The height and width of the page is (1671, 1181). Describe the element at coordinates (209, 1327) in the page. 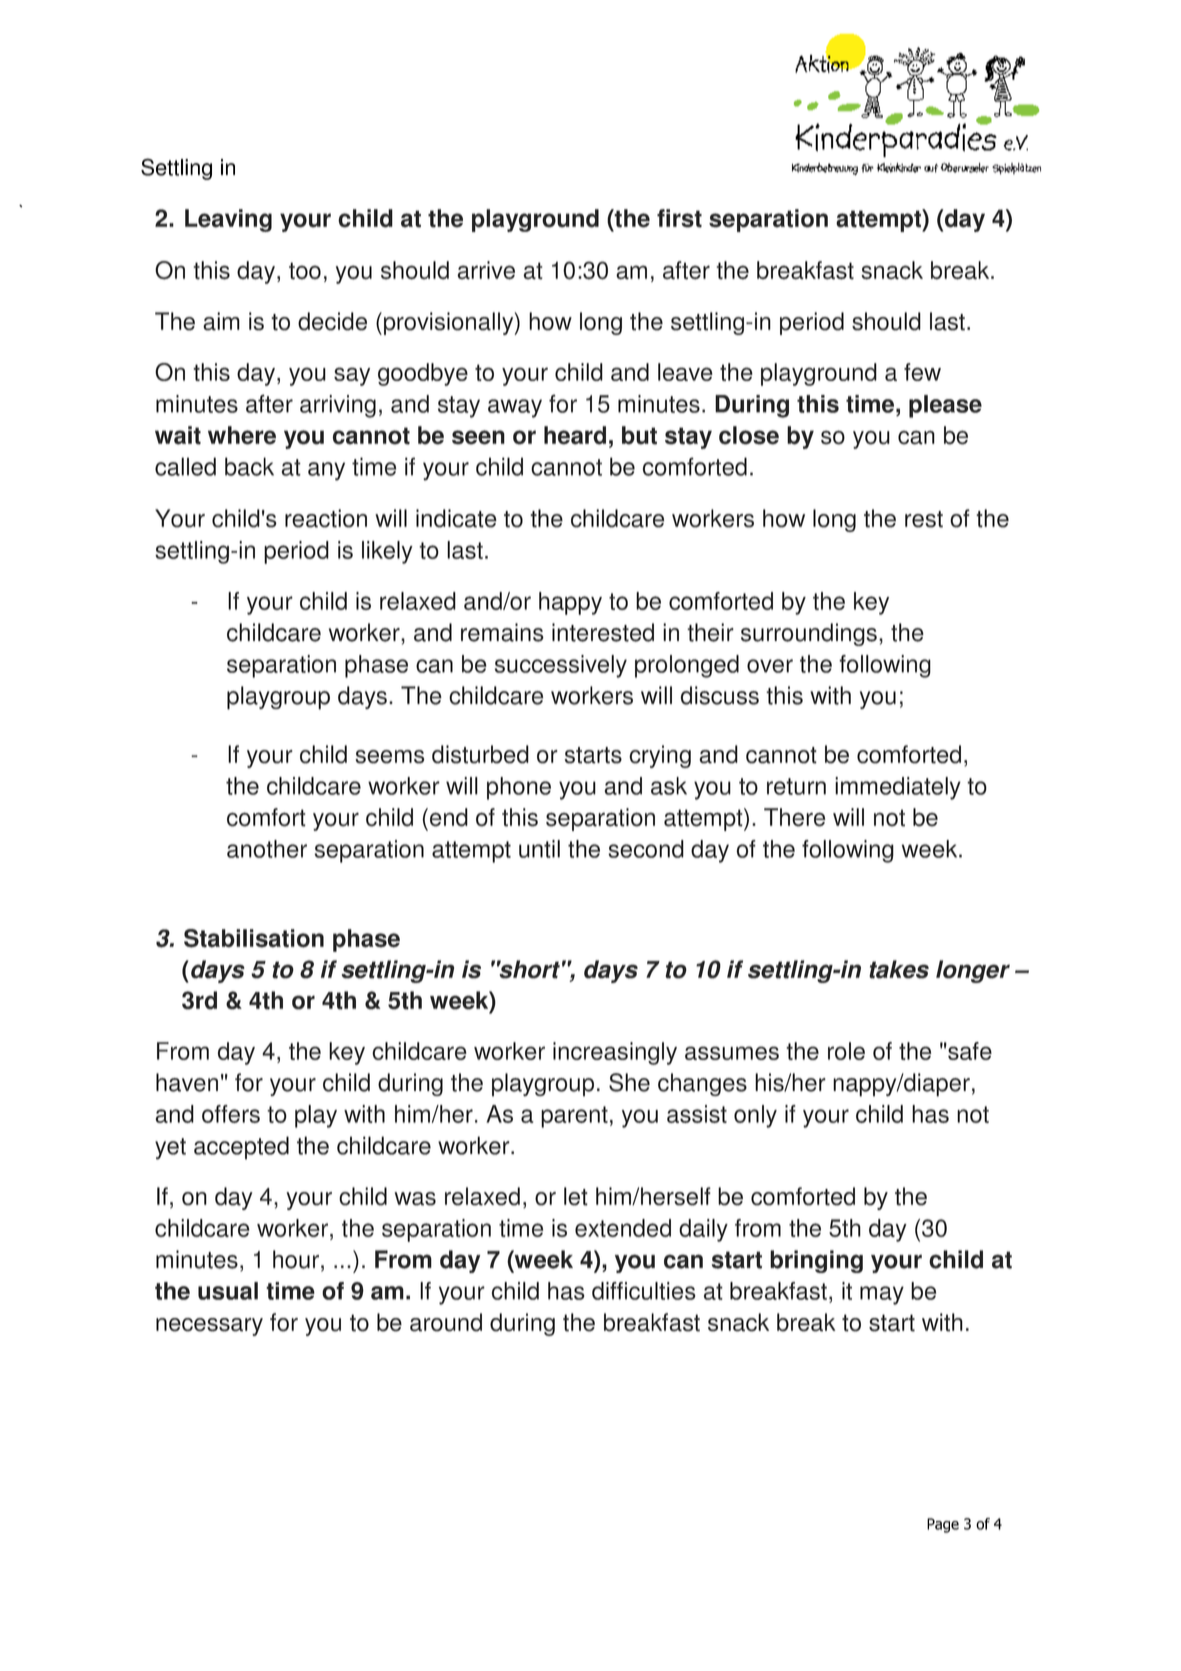

I see `necessary` at that location.
